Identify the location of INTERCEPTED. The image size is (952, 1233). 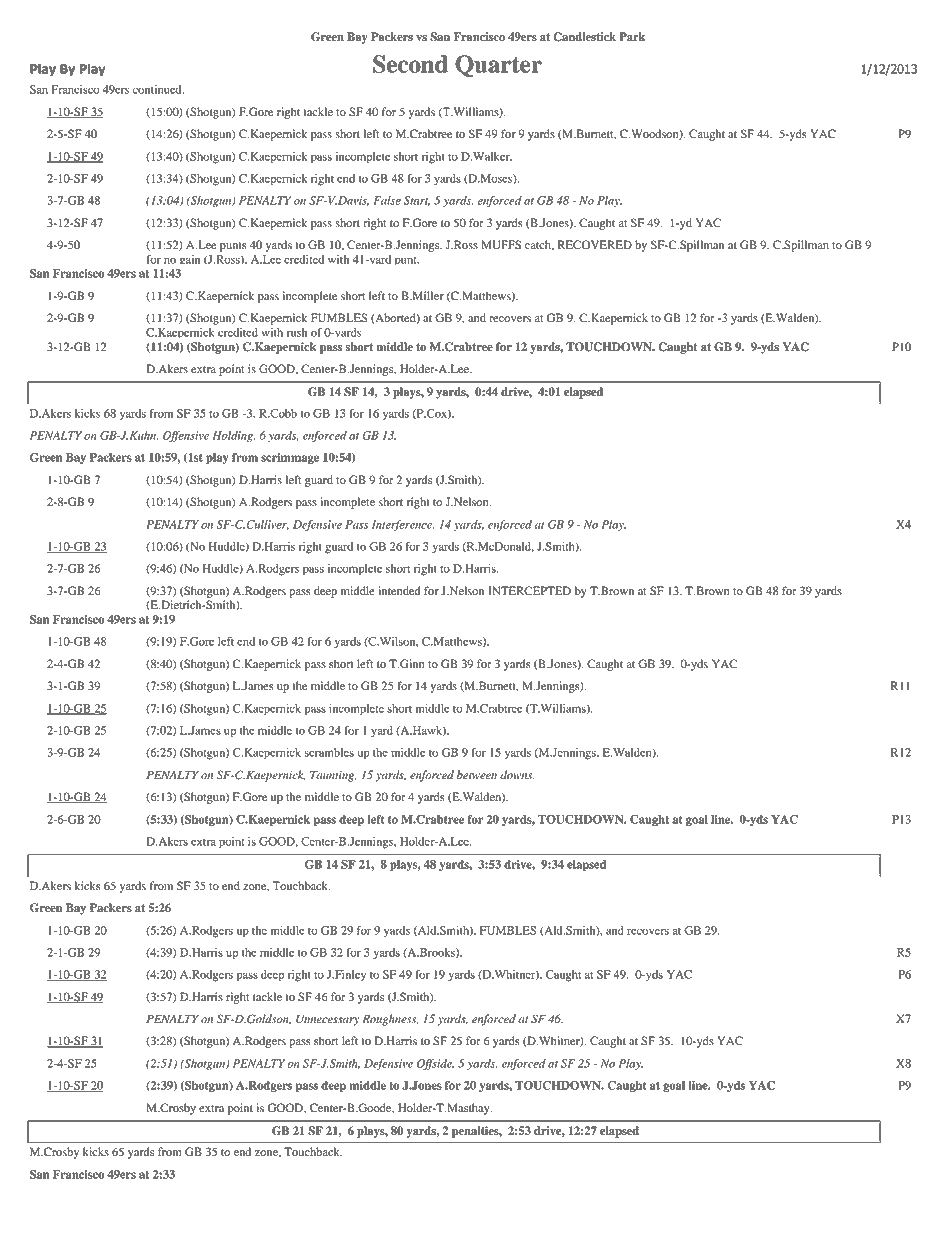
(529, 591).
